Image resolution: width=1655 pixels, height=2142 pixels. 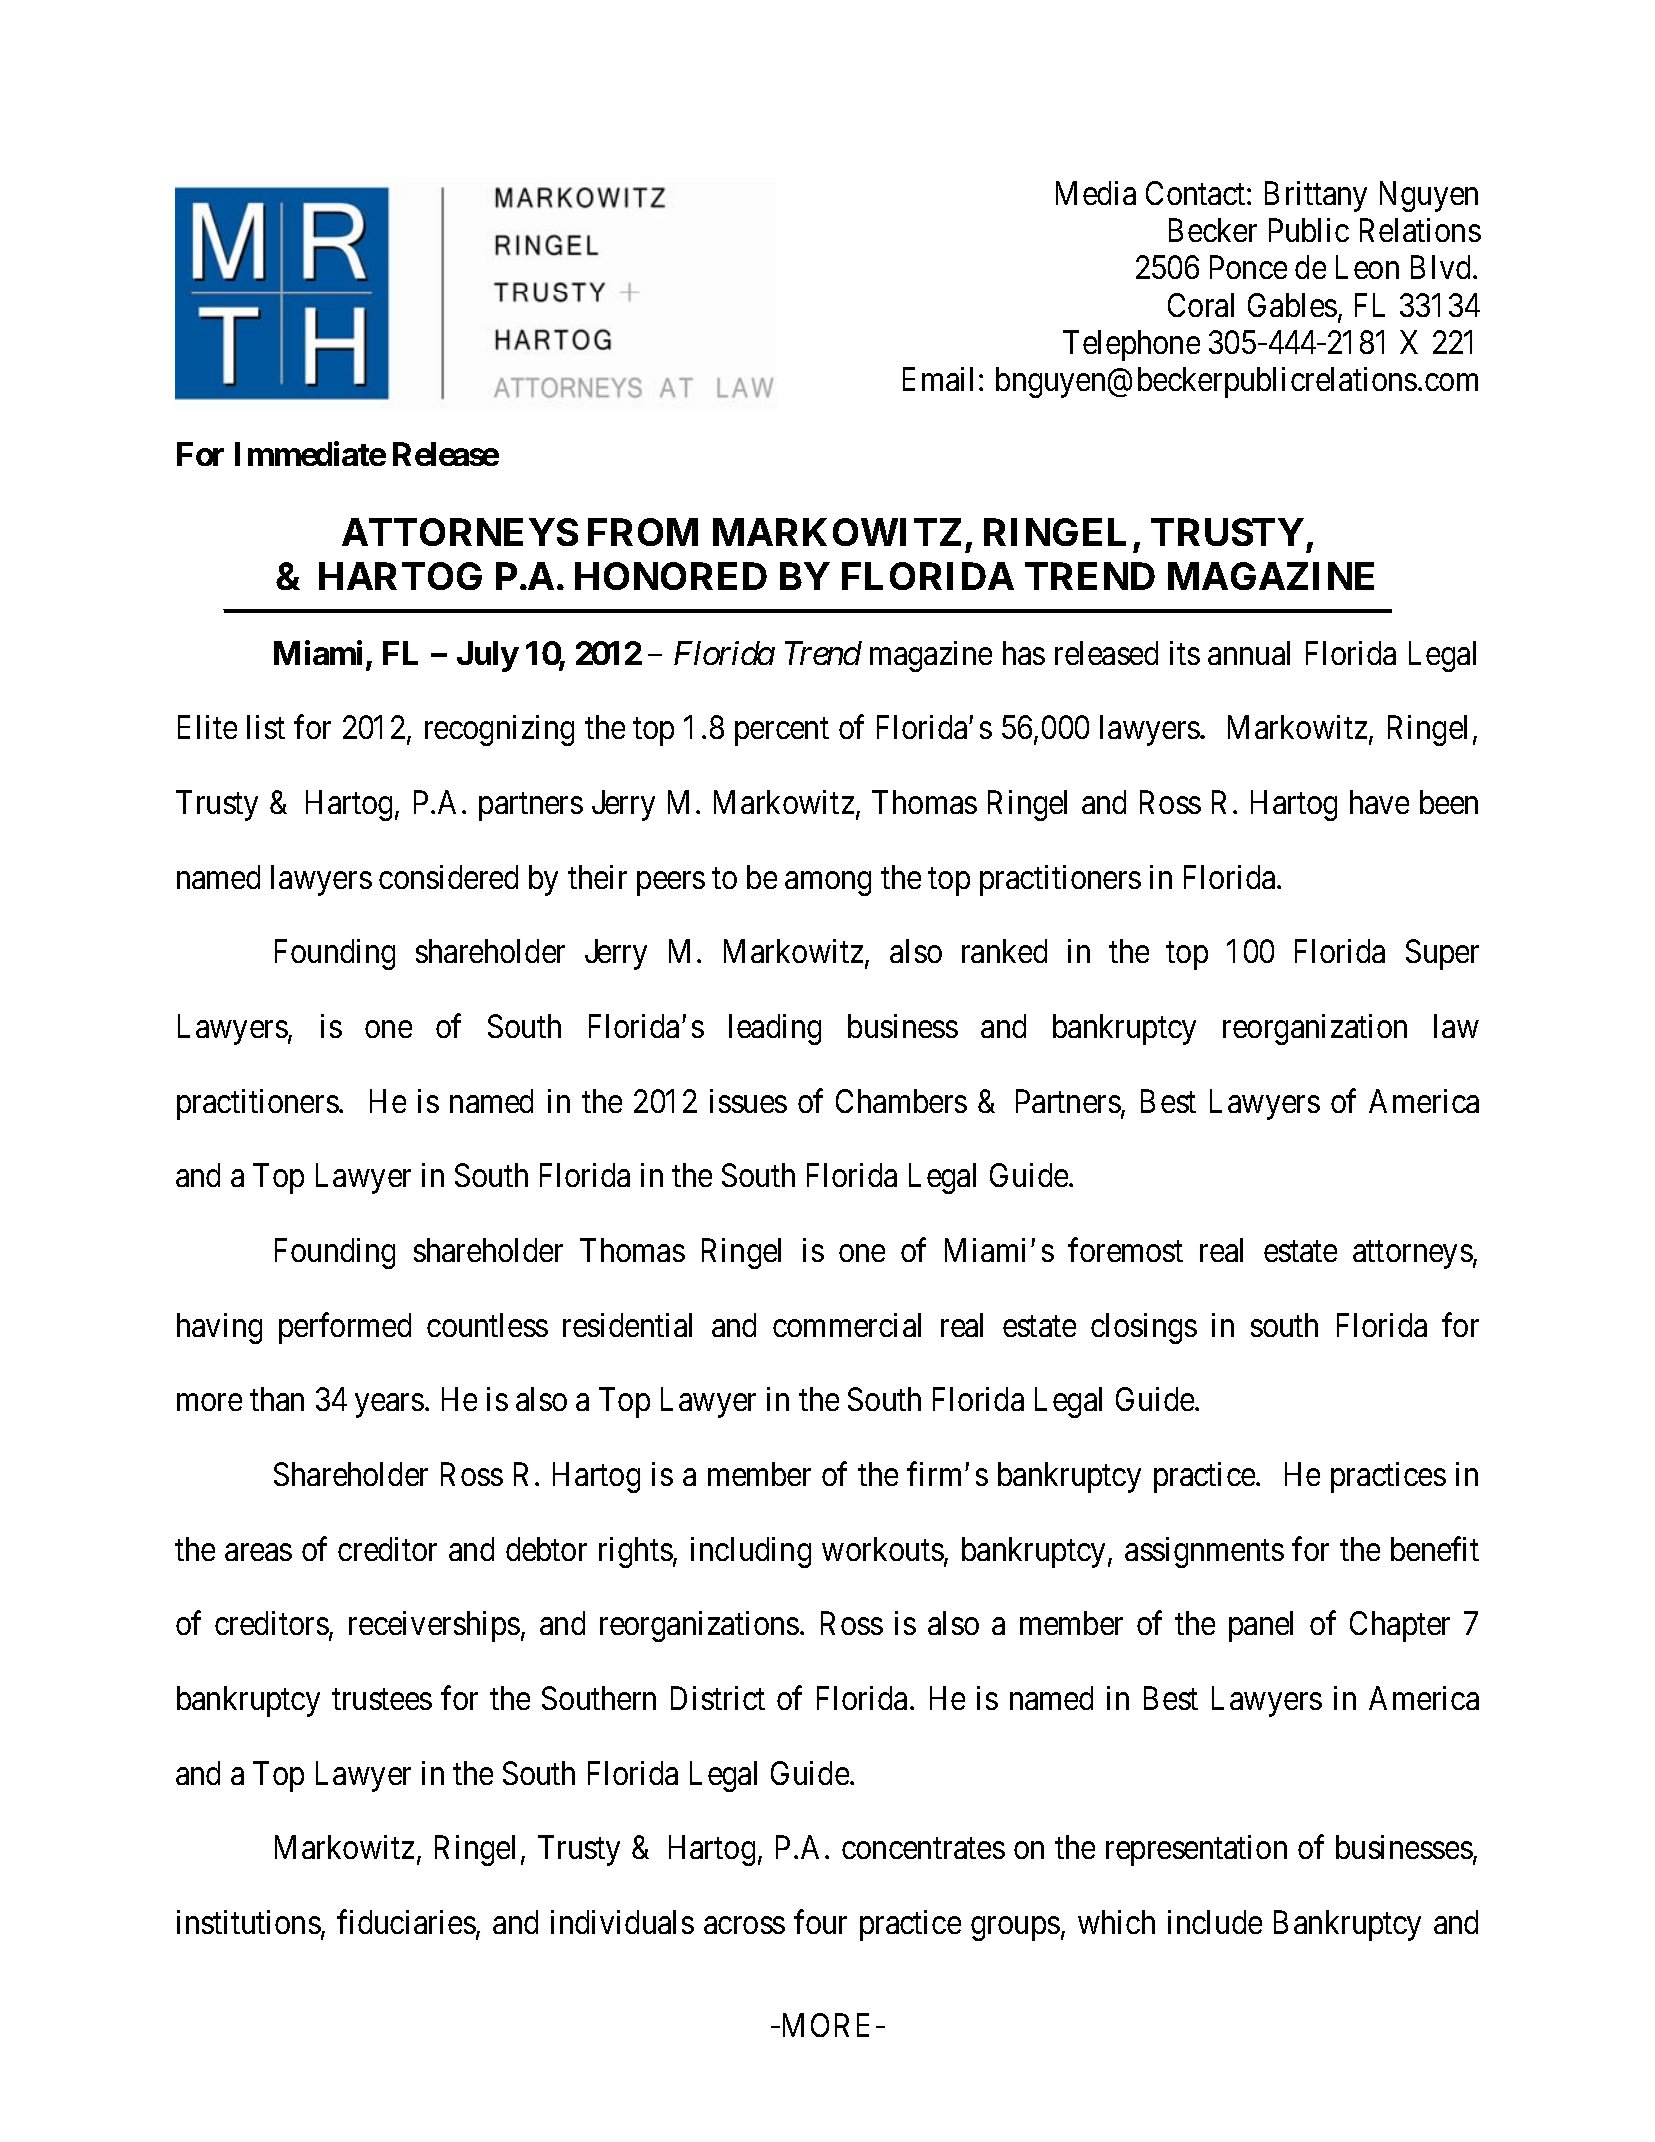 I want to click on fiduciaries, so click(x=406, y=1922).
